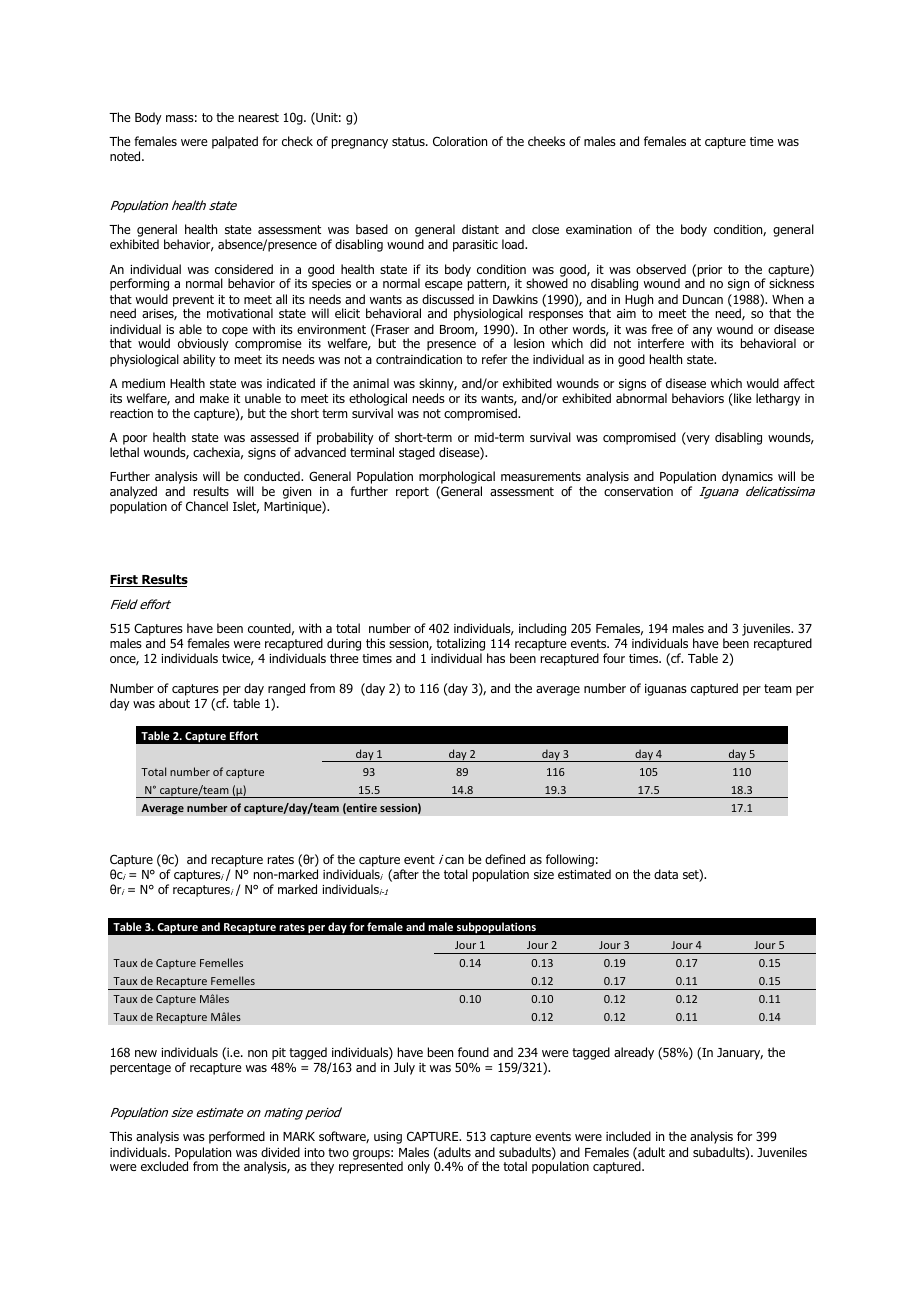  I want to click on dynamics, so click(747, 479).
